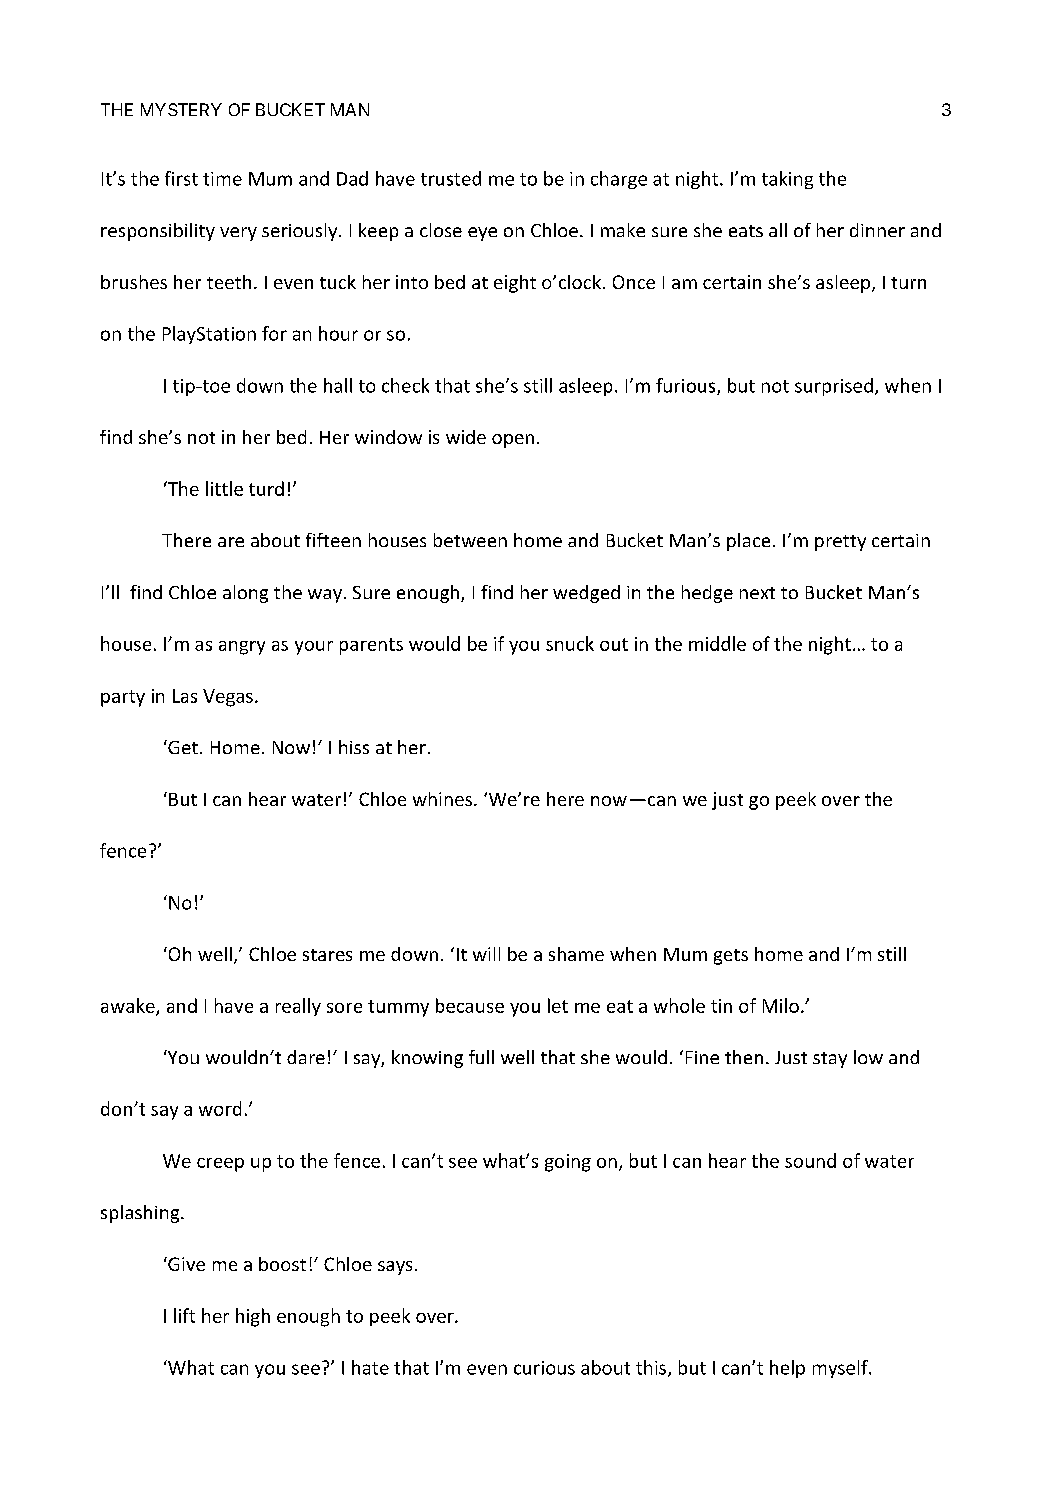 The height and width of the screenshot is (1485, 1050). I want to click on time, so click(222, 179).
